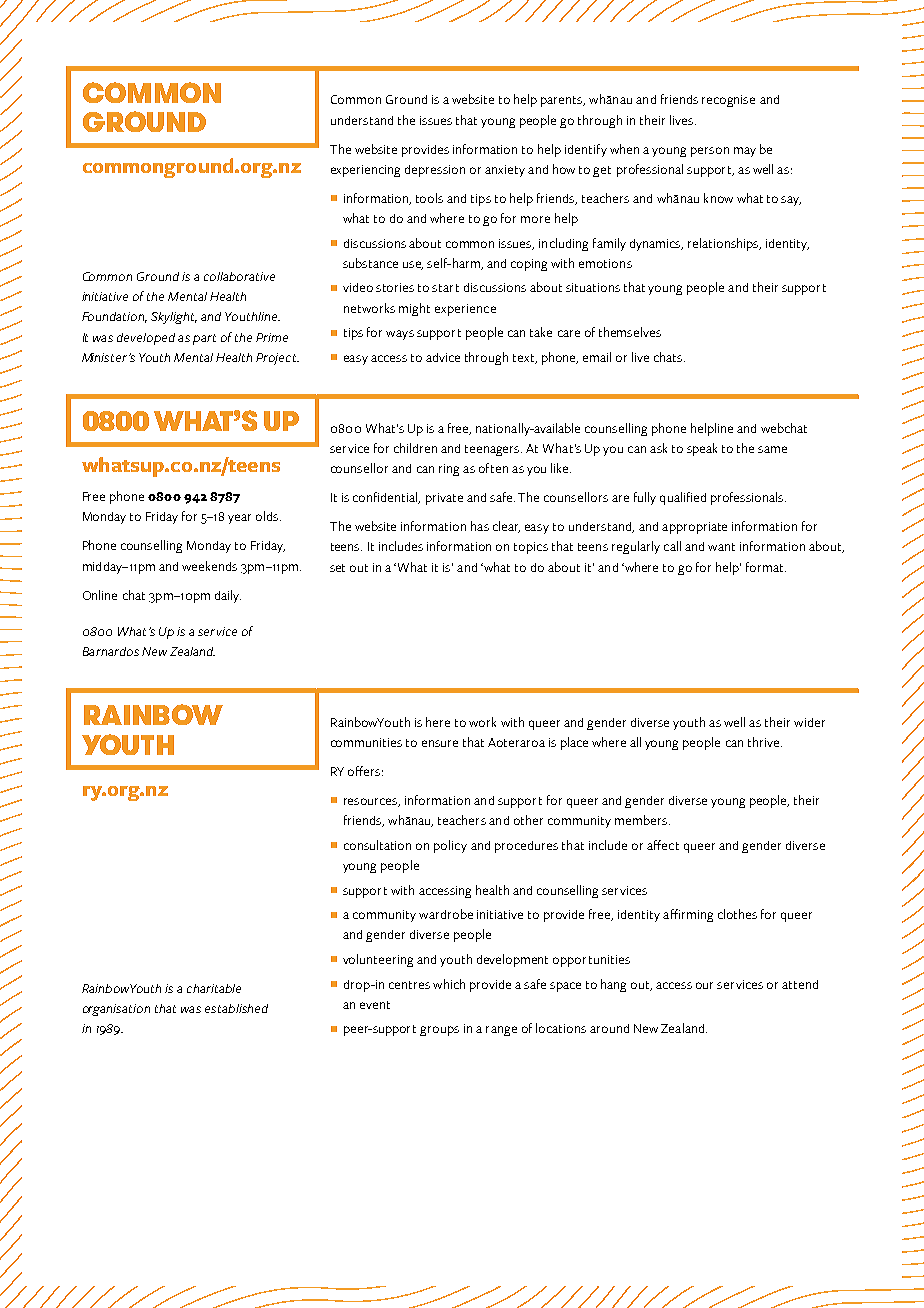 This document has height=1308, width=924. What do you see at coordinates (710, 152) in the document?
I see `person` at bounding box center [710, 152].
